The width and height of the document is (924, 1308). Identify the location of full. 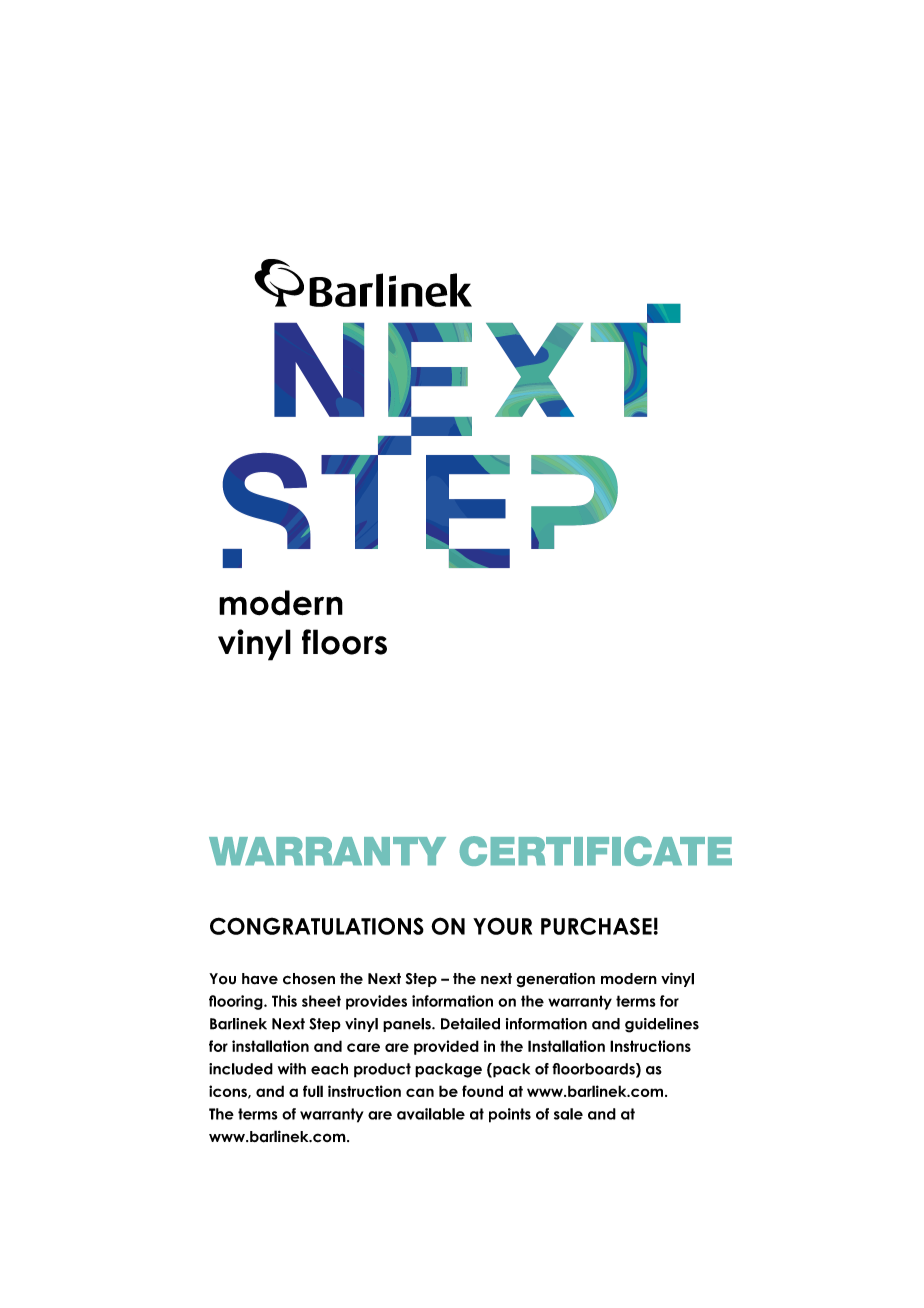
(313, 1091).
